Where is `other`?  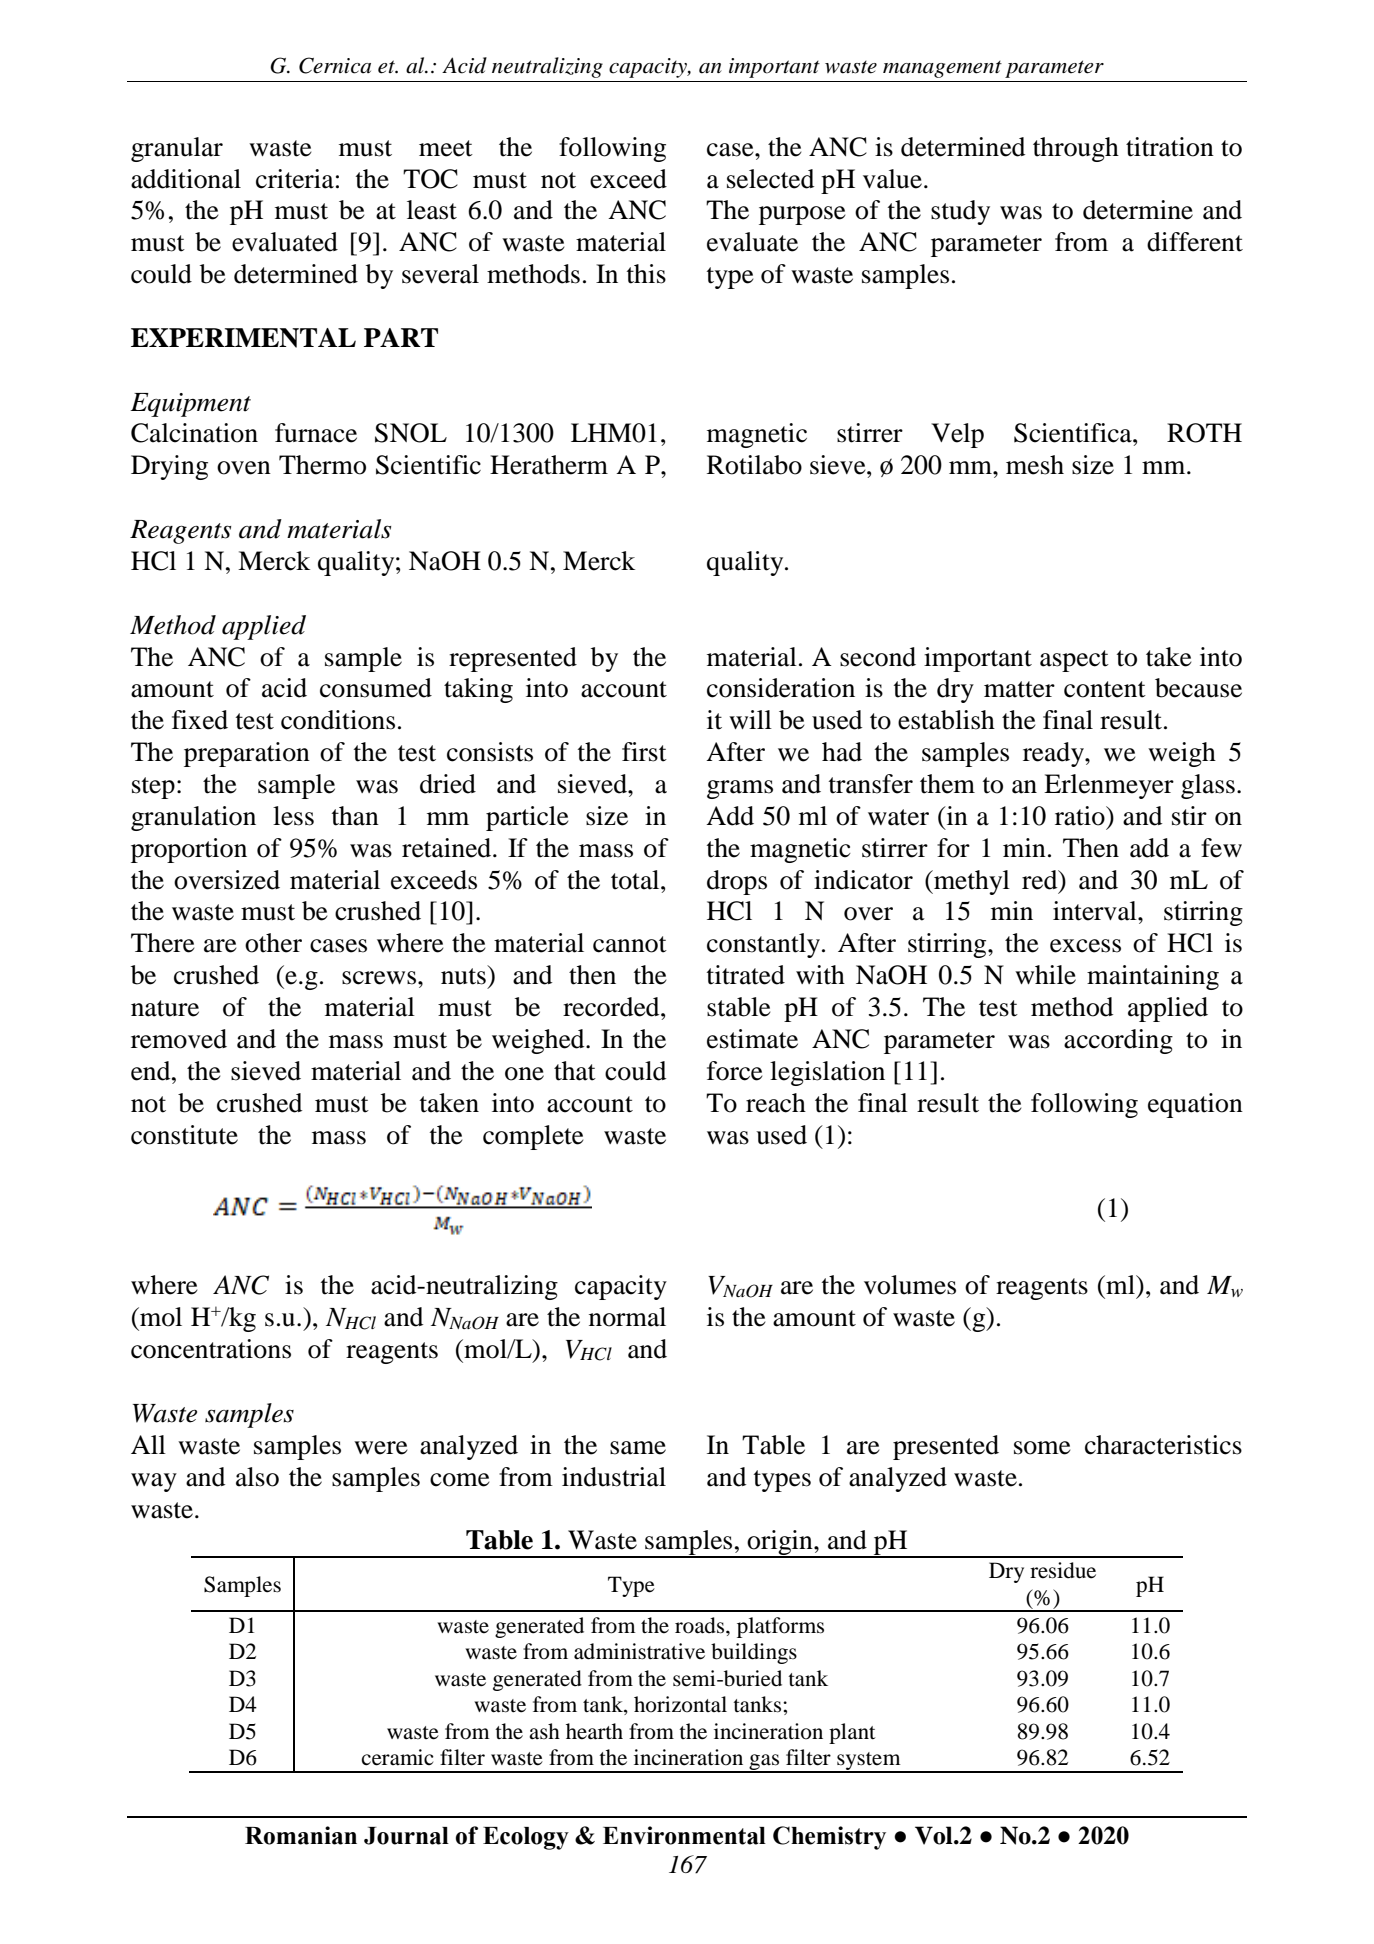
other is located at coordinates (273, 943).
